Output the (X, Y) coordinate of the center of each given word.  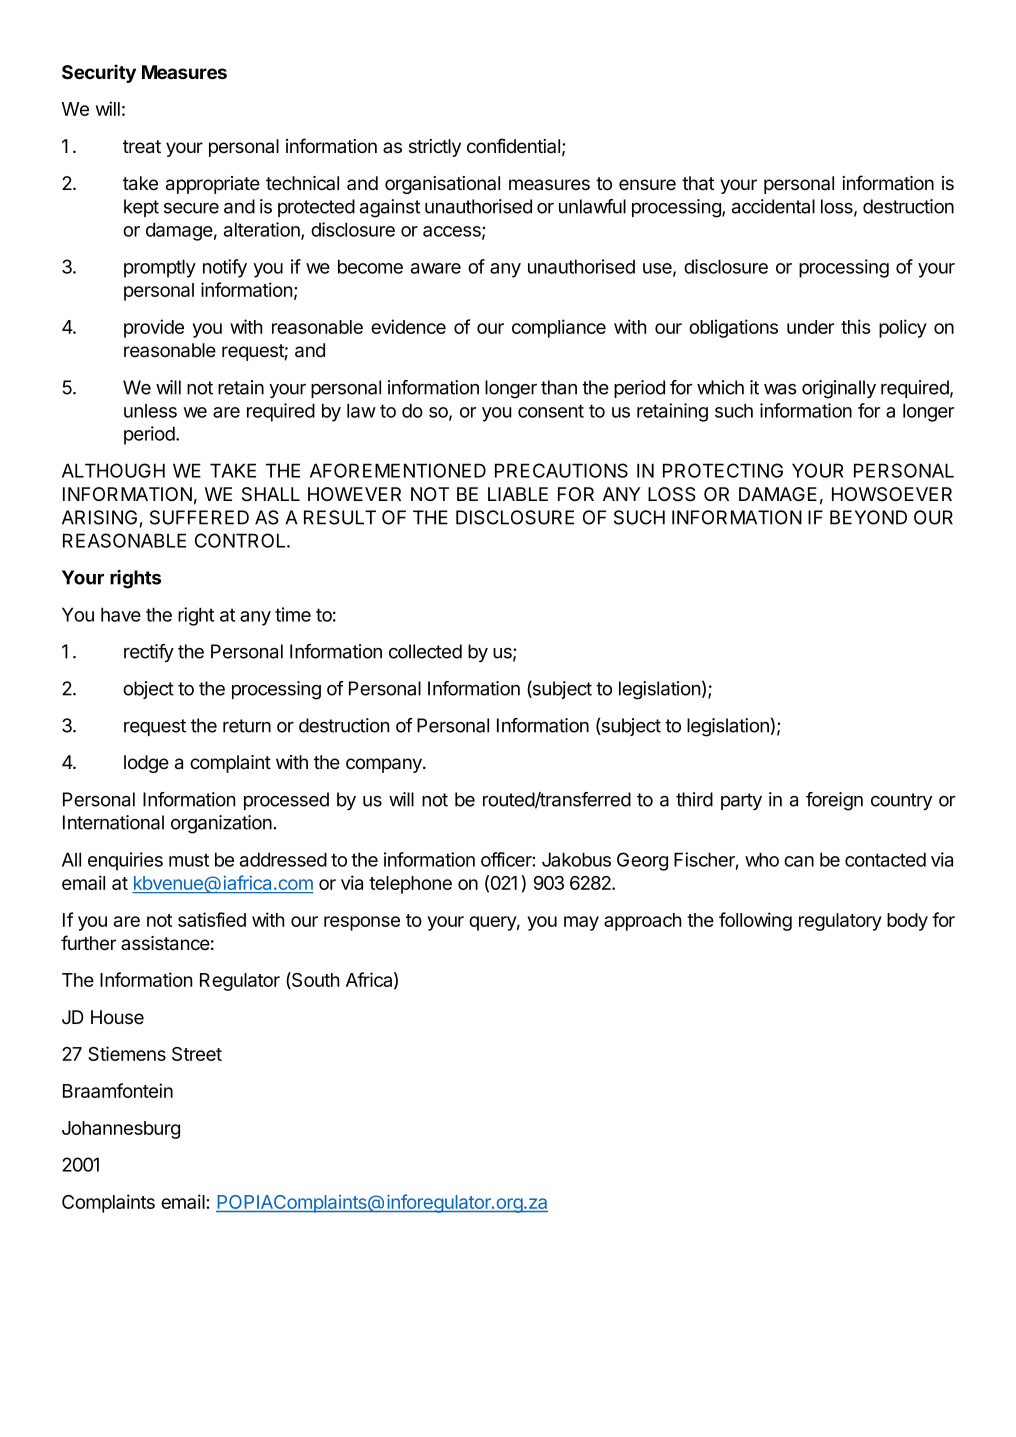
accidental (773, 206)
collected (425, 651)
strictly (435, 148)
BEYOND (868, 517)
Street (197, 1054)
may (581, 923)
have (121, 614)
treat (142, 147)
